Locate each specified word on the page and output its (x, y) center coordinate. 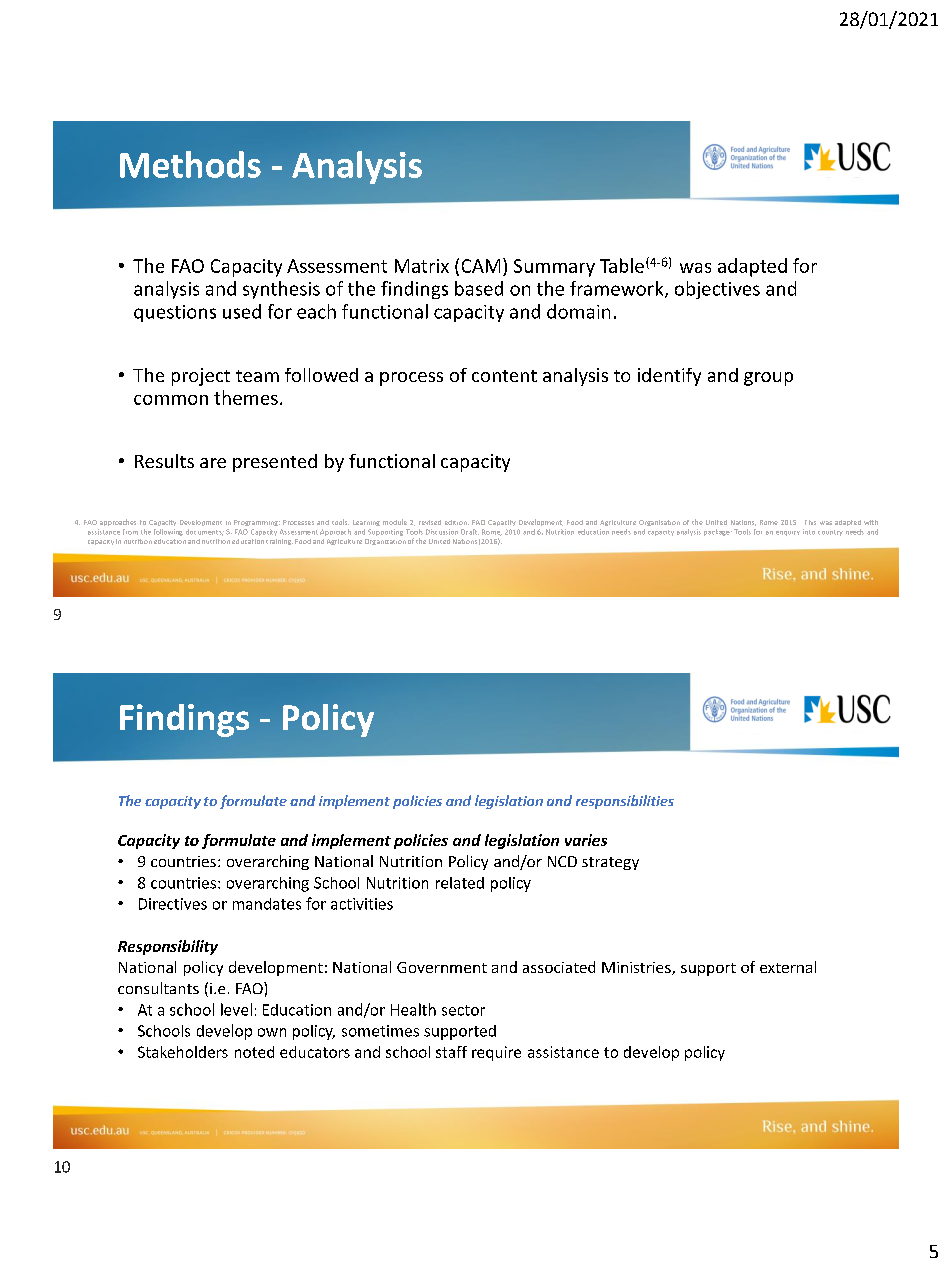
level (236, 1009)
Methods (190, 164)
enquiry (788, 533)
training (279, 542)
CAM (481, 266)
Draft (470, 532)
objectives (717, 290)
